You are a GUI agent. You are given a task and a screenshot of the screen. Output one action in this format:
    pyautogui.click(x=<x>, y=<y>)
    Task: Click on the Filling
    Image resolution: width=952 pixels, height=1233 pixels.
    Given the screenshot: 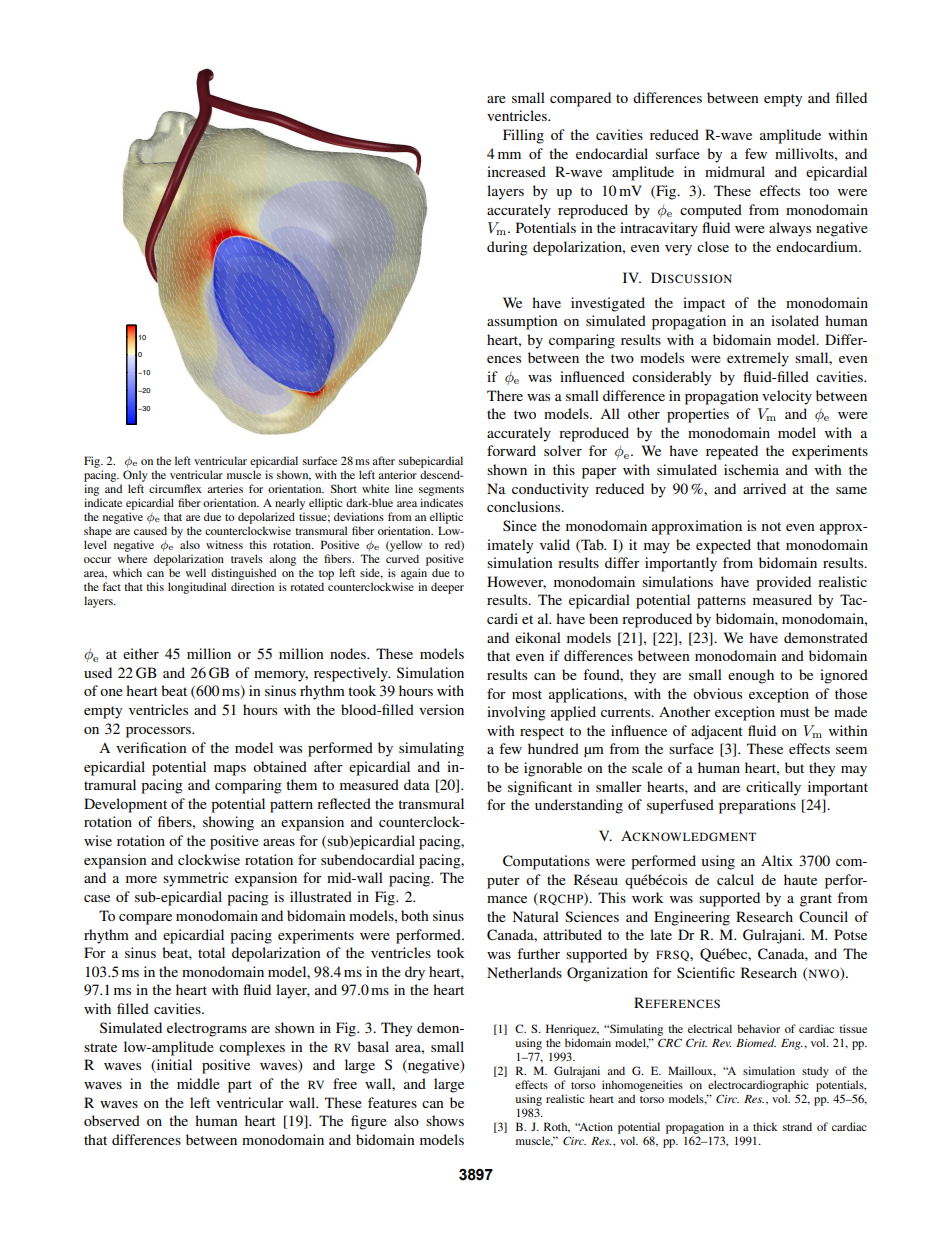 What is the action you would take?
    pyautogui.click(x=523, y=136)
